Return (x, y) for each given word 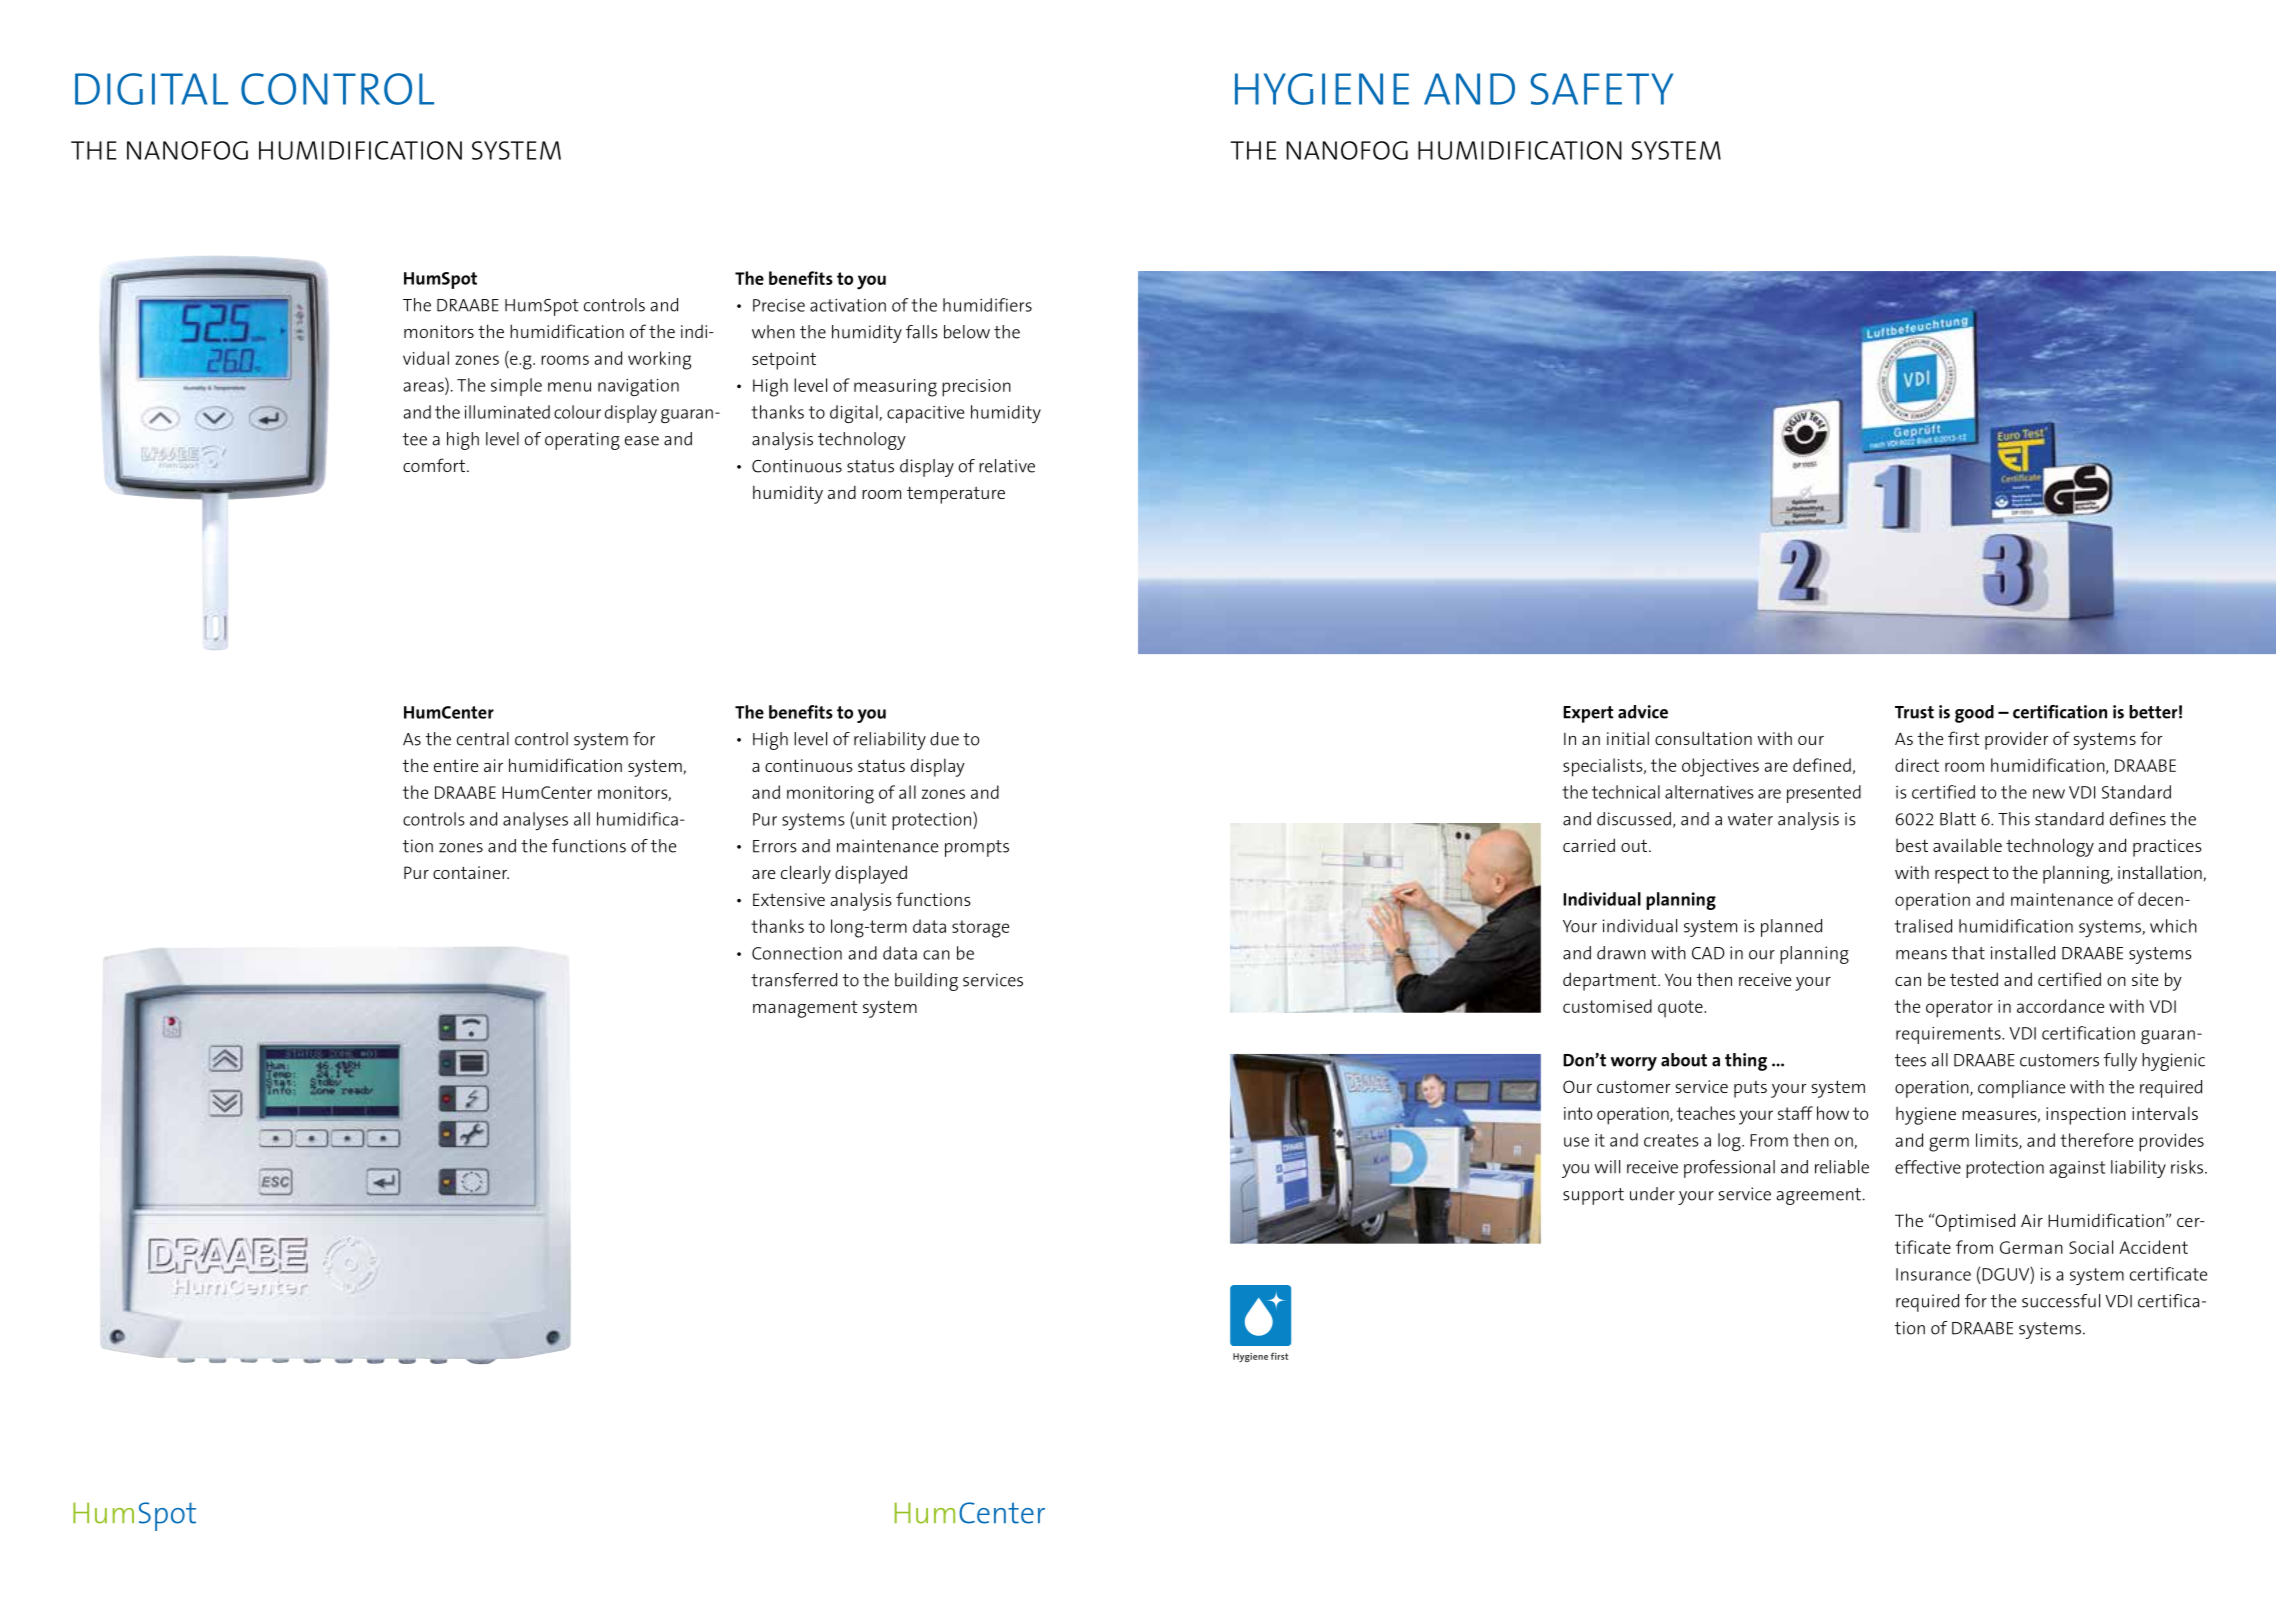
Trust (1914, 712)
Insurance (1933, 1274)
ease (642, 441)
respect (1962, 875)
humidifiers (987, 305)
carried (1589, 845)
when (773, 332)
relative (1007, 466)
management (805, 1009)
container (471, 872)
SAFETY (1601, 89)
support (1593, 1196)
